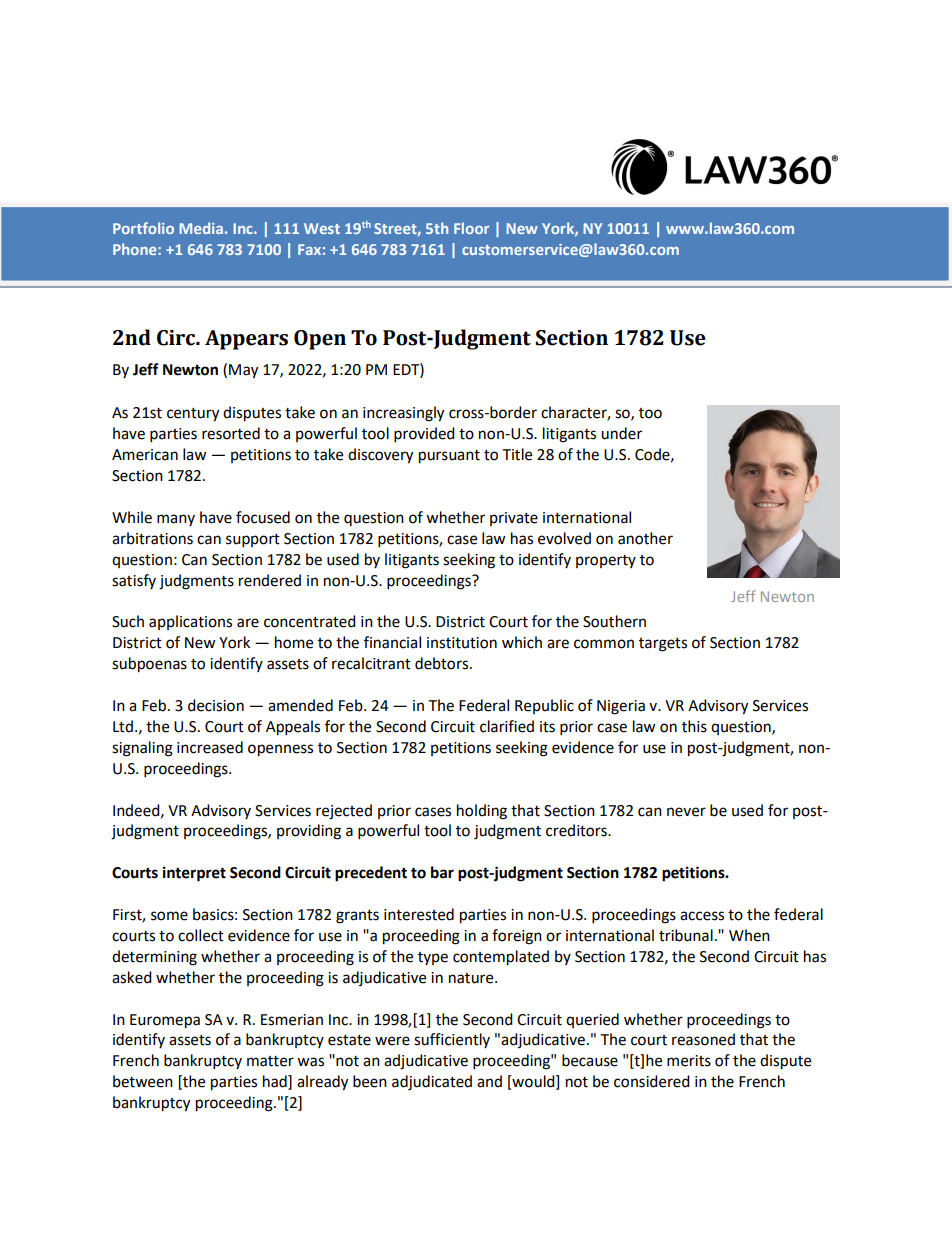  What do you see at coordinates (201, 228) in the screenshot?
I see `Media` at bounding box center [201, 228].
